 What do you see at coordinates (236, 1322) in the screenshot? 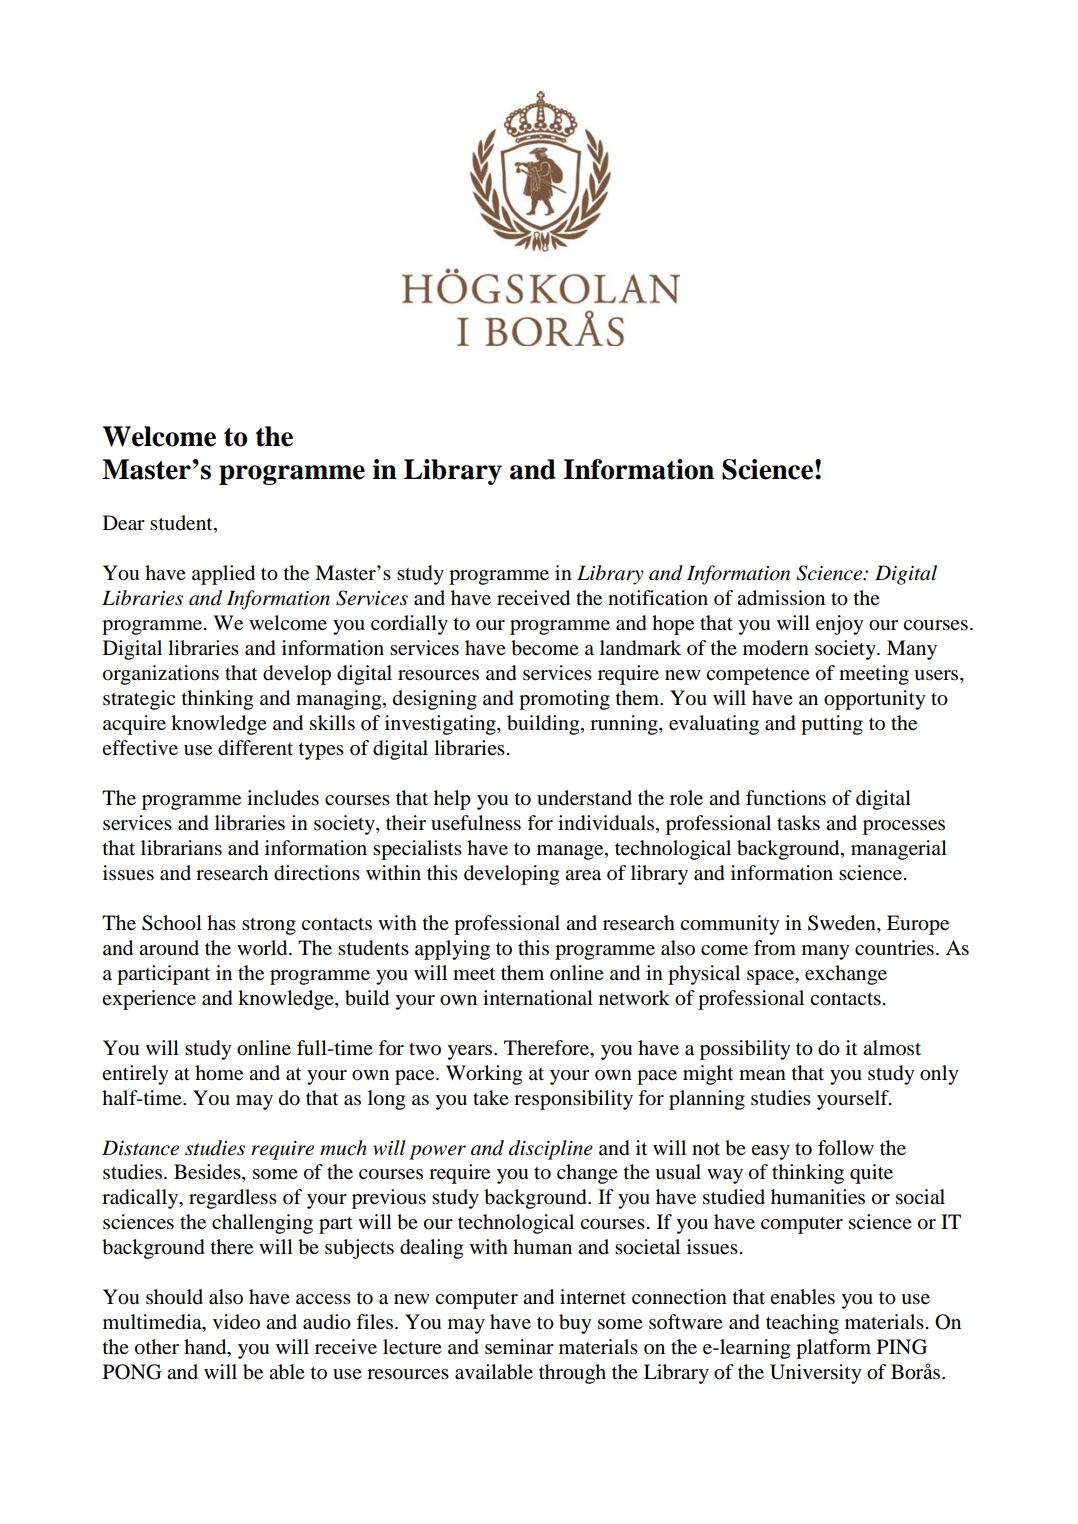
I see `video` at bounding box center [236, 1322].
